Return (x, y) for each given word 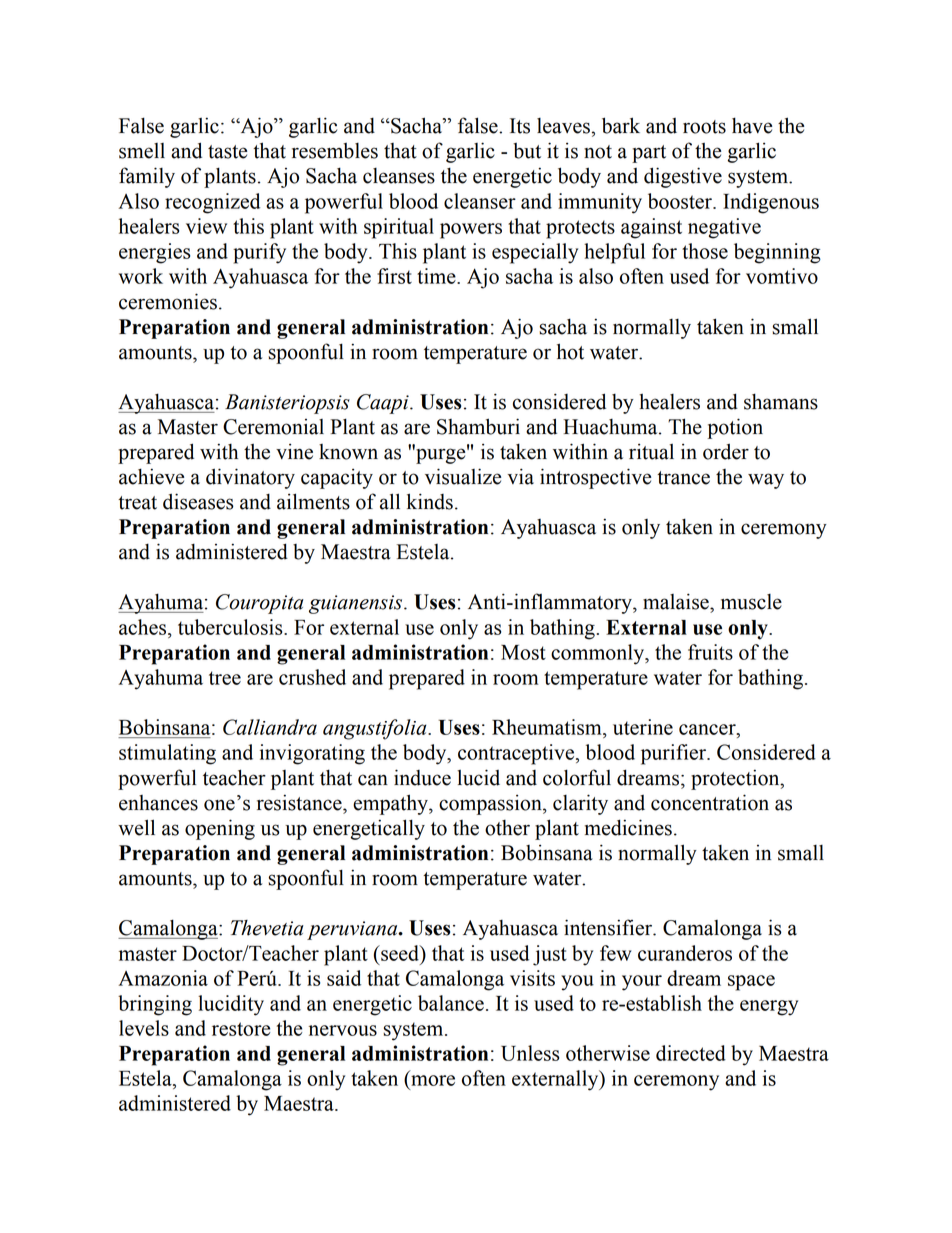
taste (227, 152)
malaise (677, 601)
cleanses (399, 176)
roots (704, 127)
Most (523, 652)
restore (241, 1029)
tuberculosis (231, 627)
